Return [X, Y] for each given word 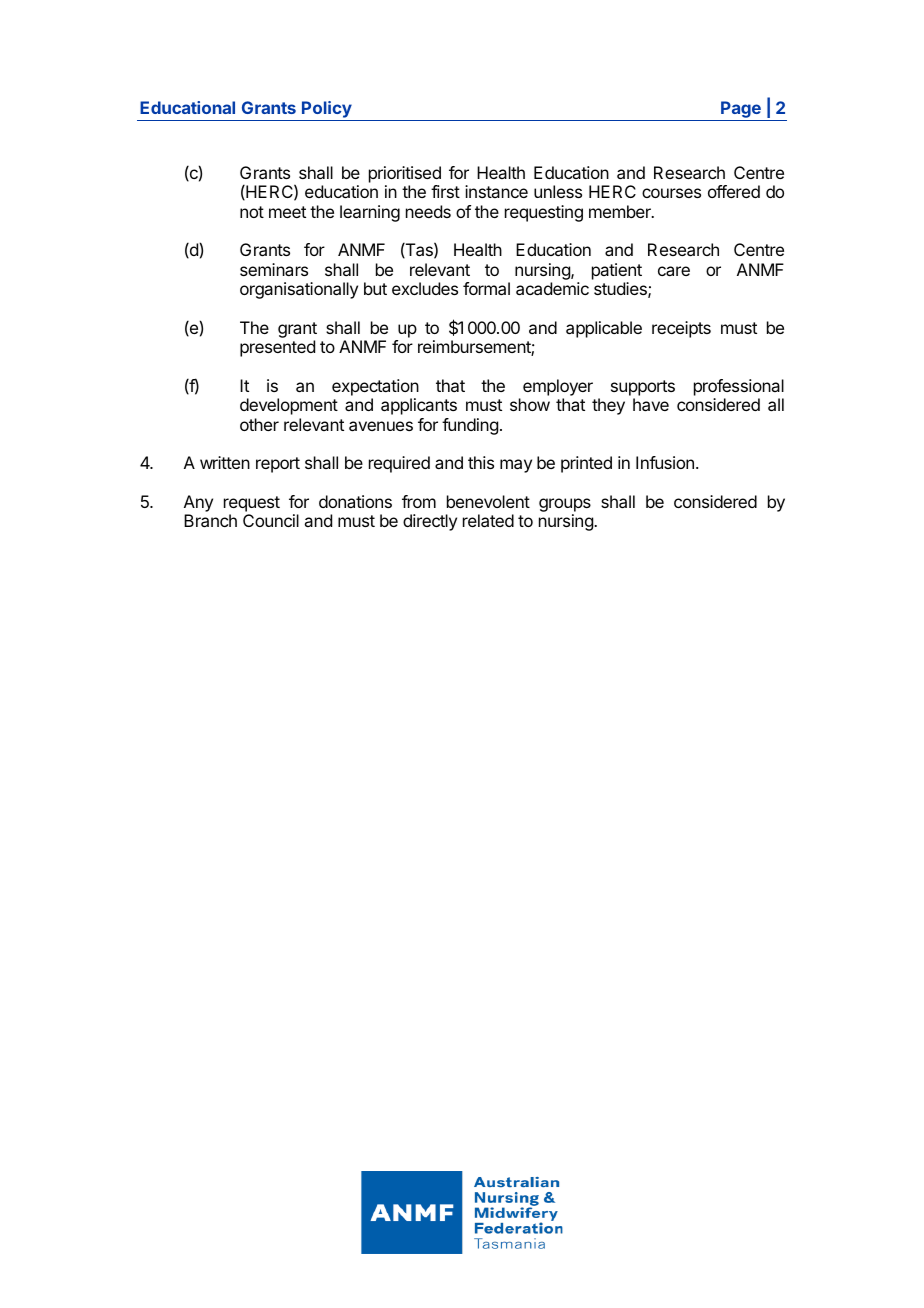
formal [486, 288]
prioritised [405, 174]
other [259, 424]
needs [428, 211]
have [651, 404]
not [252, 212]
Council [271, 520]
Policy [326, 111]
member [621, 211]
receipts [681, 329]
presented [277, 348]
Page [741, 111]
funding [470, 426]
